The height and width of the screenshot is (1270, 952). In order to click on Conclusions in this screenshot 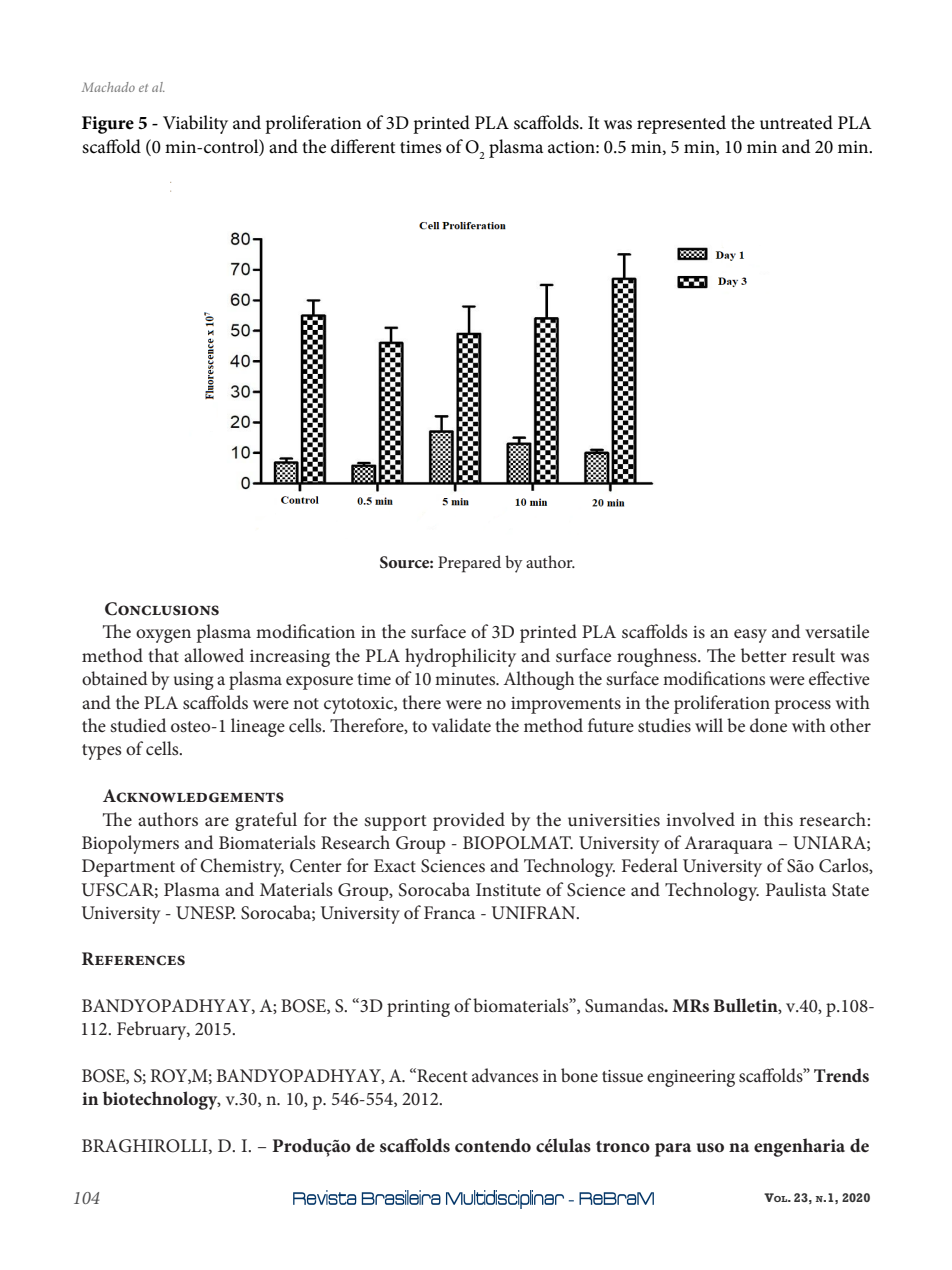, I will do `click(162, 609)`.
